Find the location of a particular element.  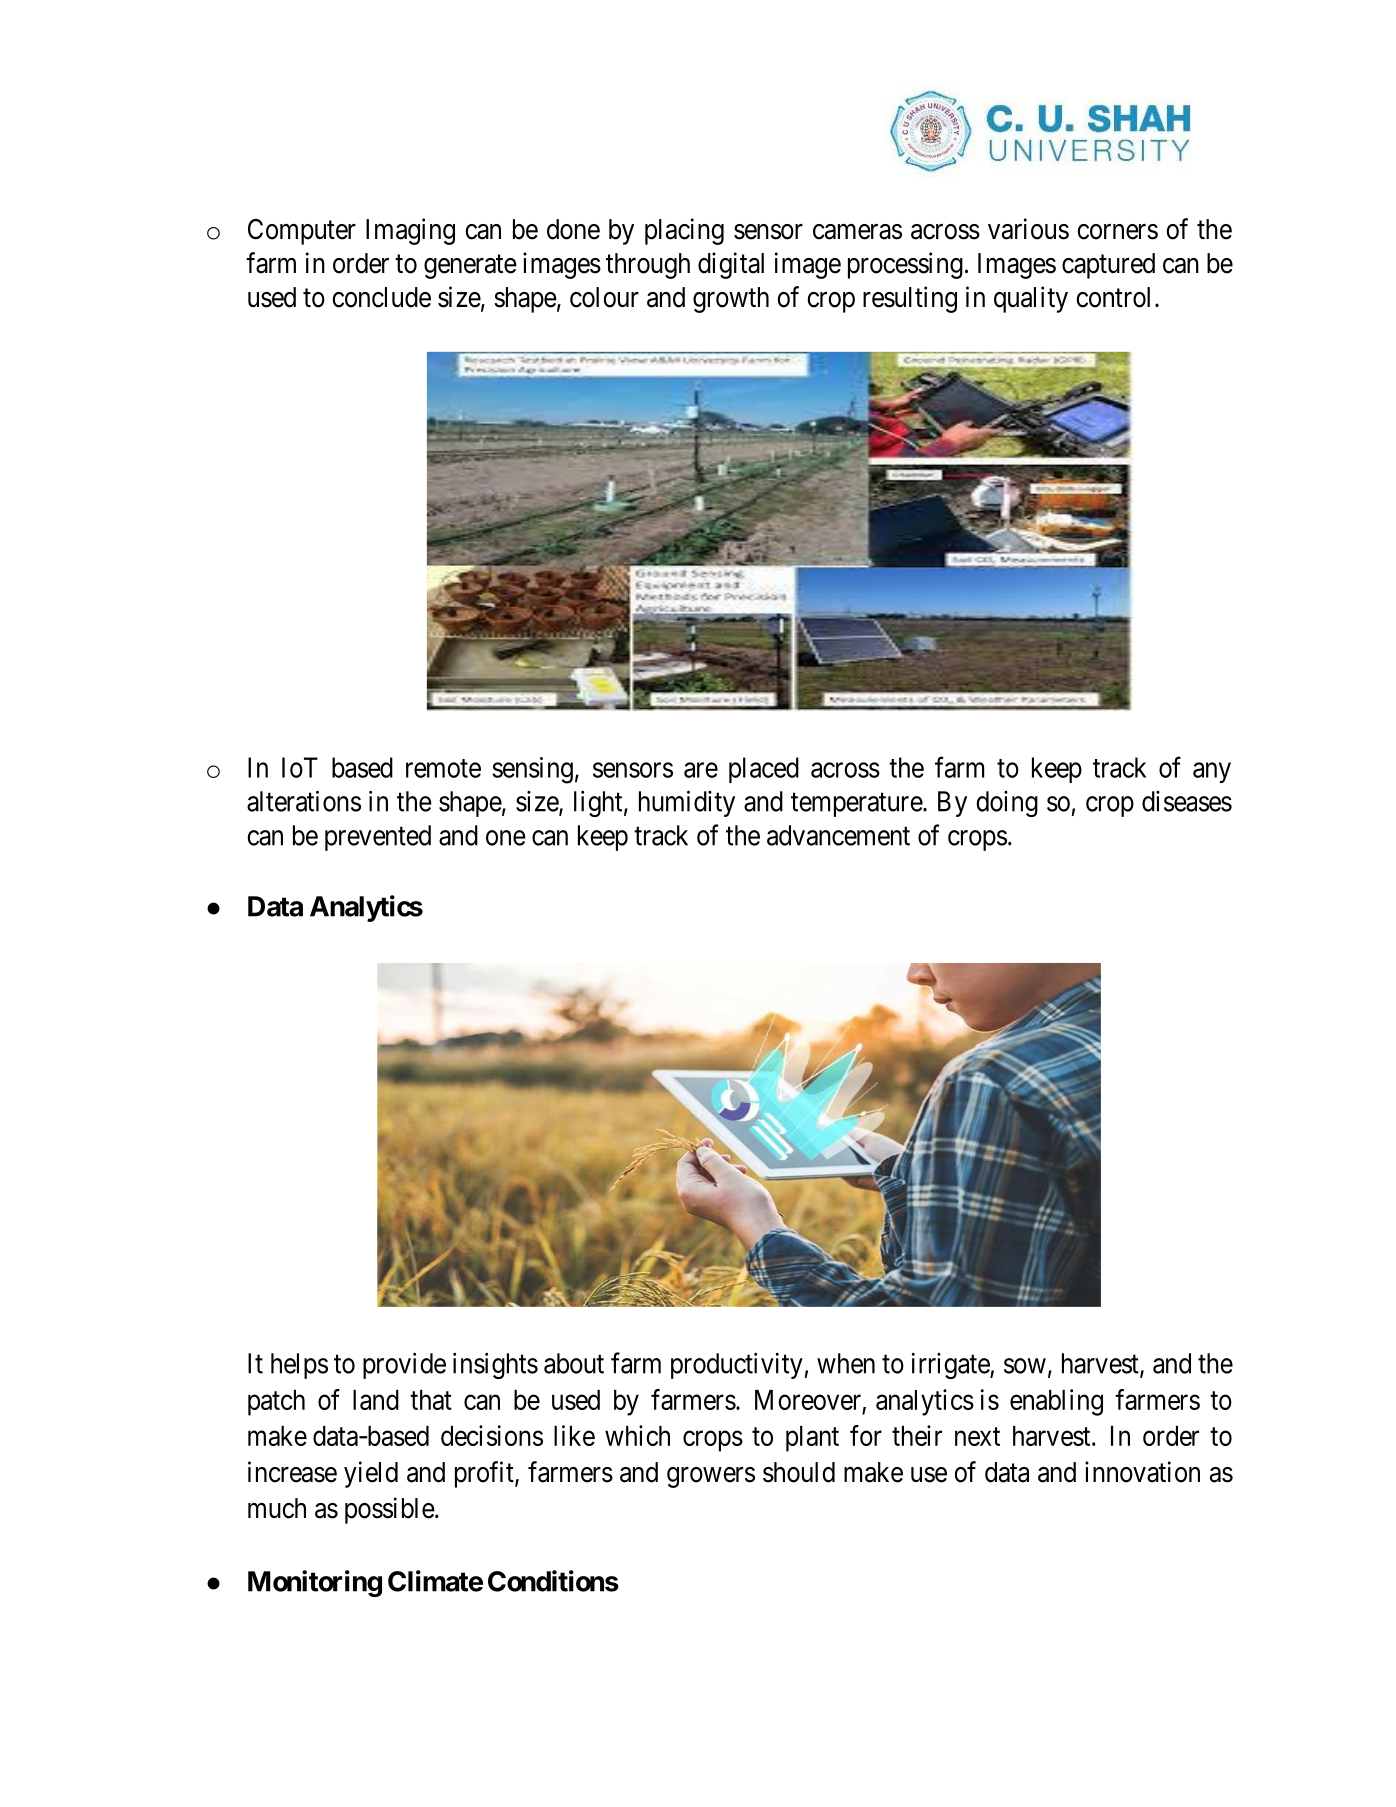

prevented is located at coordinates (378, 838).
